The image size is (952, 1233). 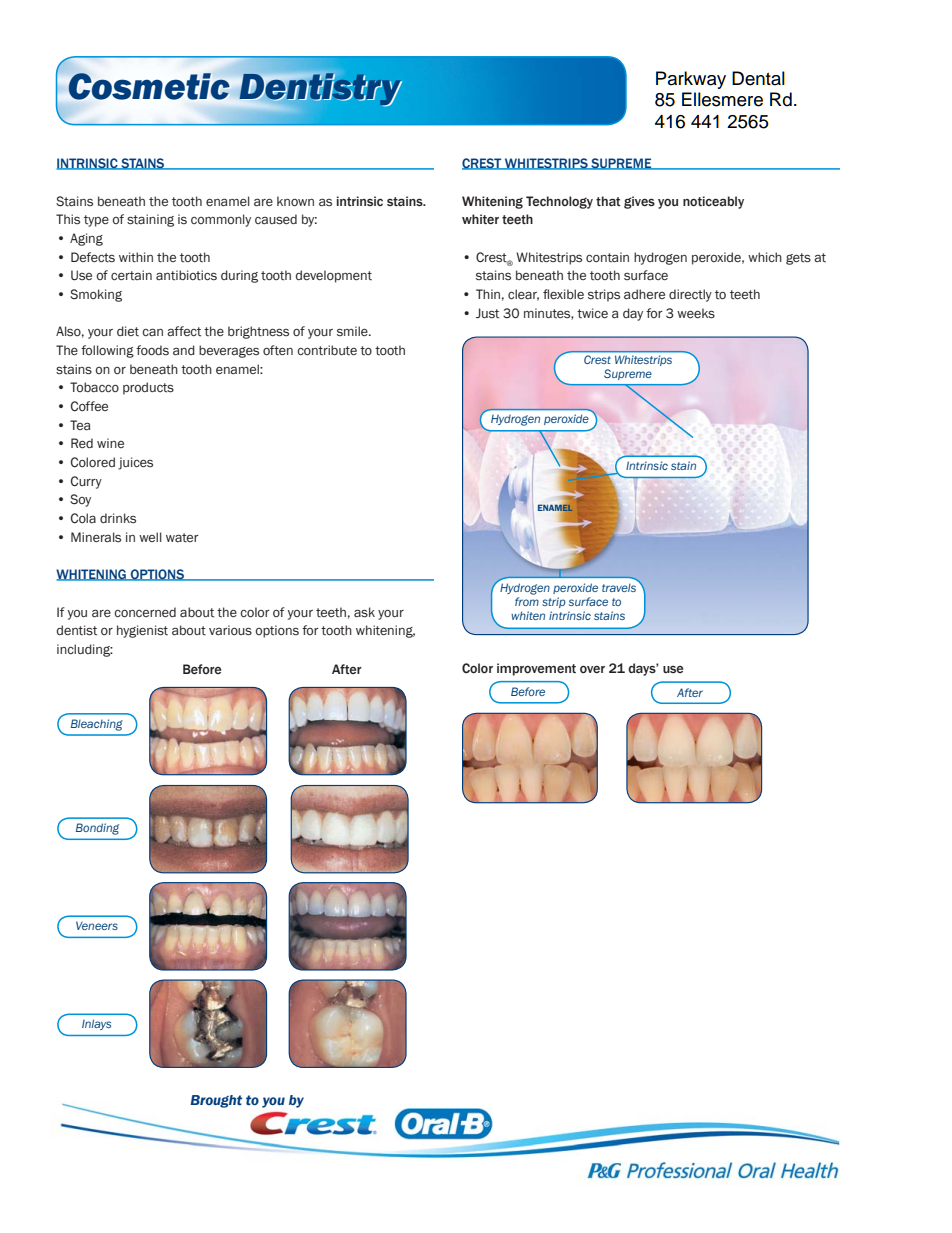 What do you see at coordinates (118, 518) in the image?
I see `drinks` at bounding box center [118, 518].
